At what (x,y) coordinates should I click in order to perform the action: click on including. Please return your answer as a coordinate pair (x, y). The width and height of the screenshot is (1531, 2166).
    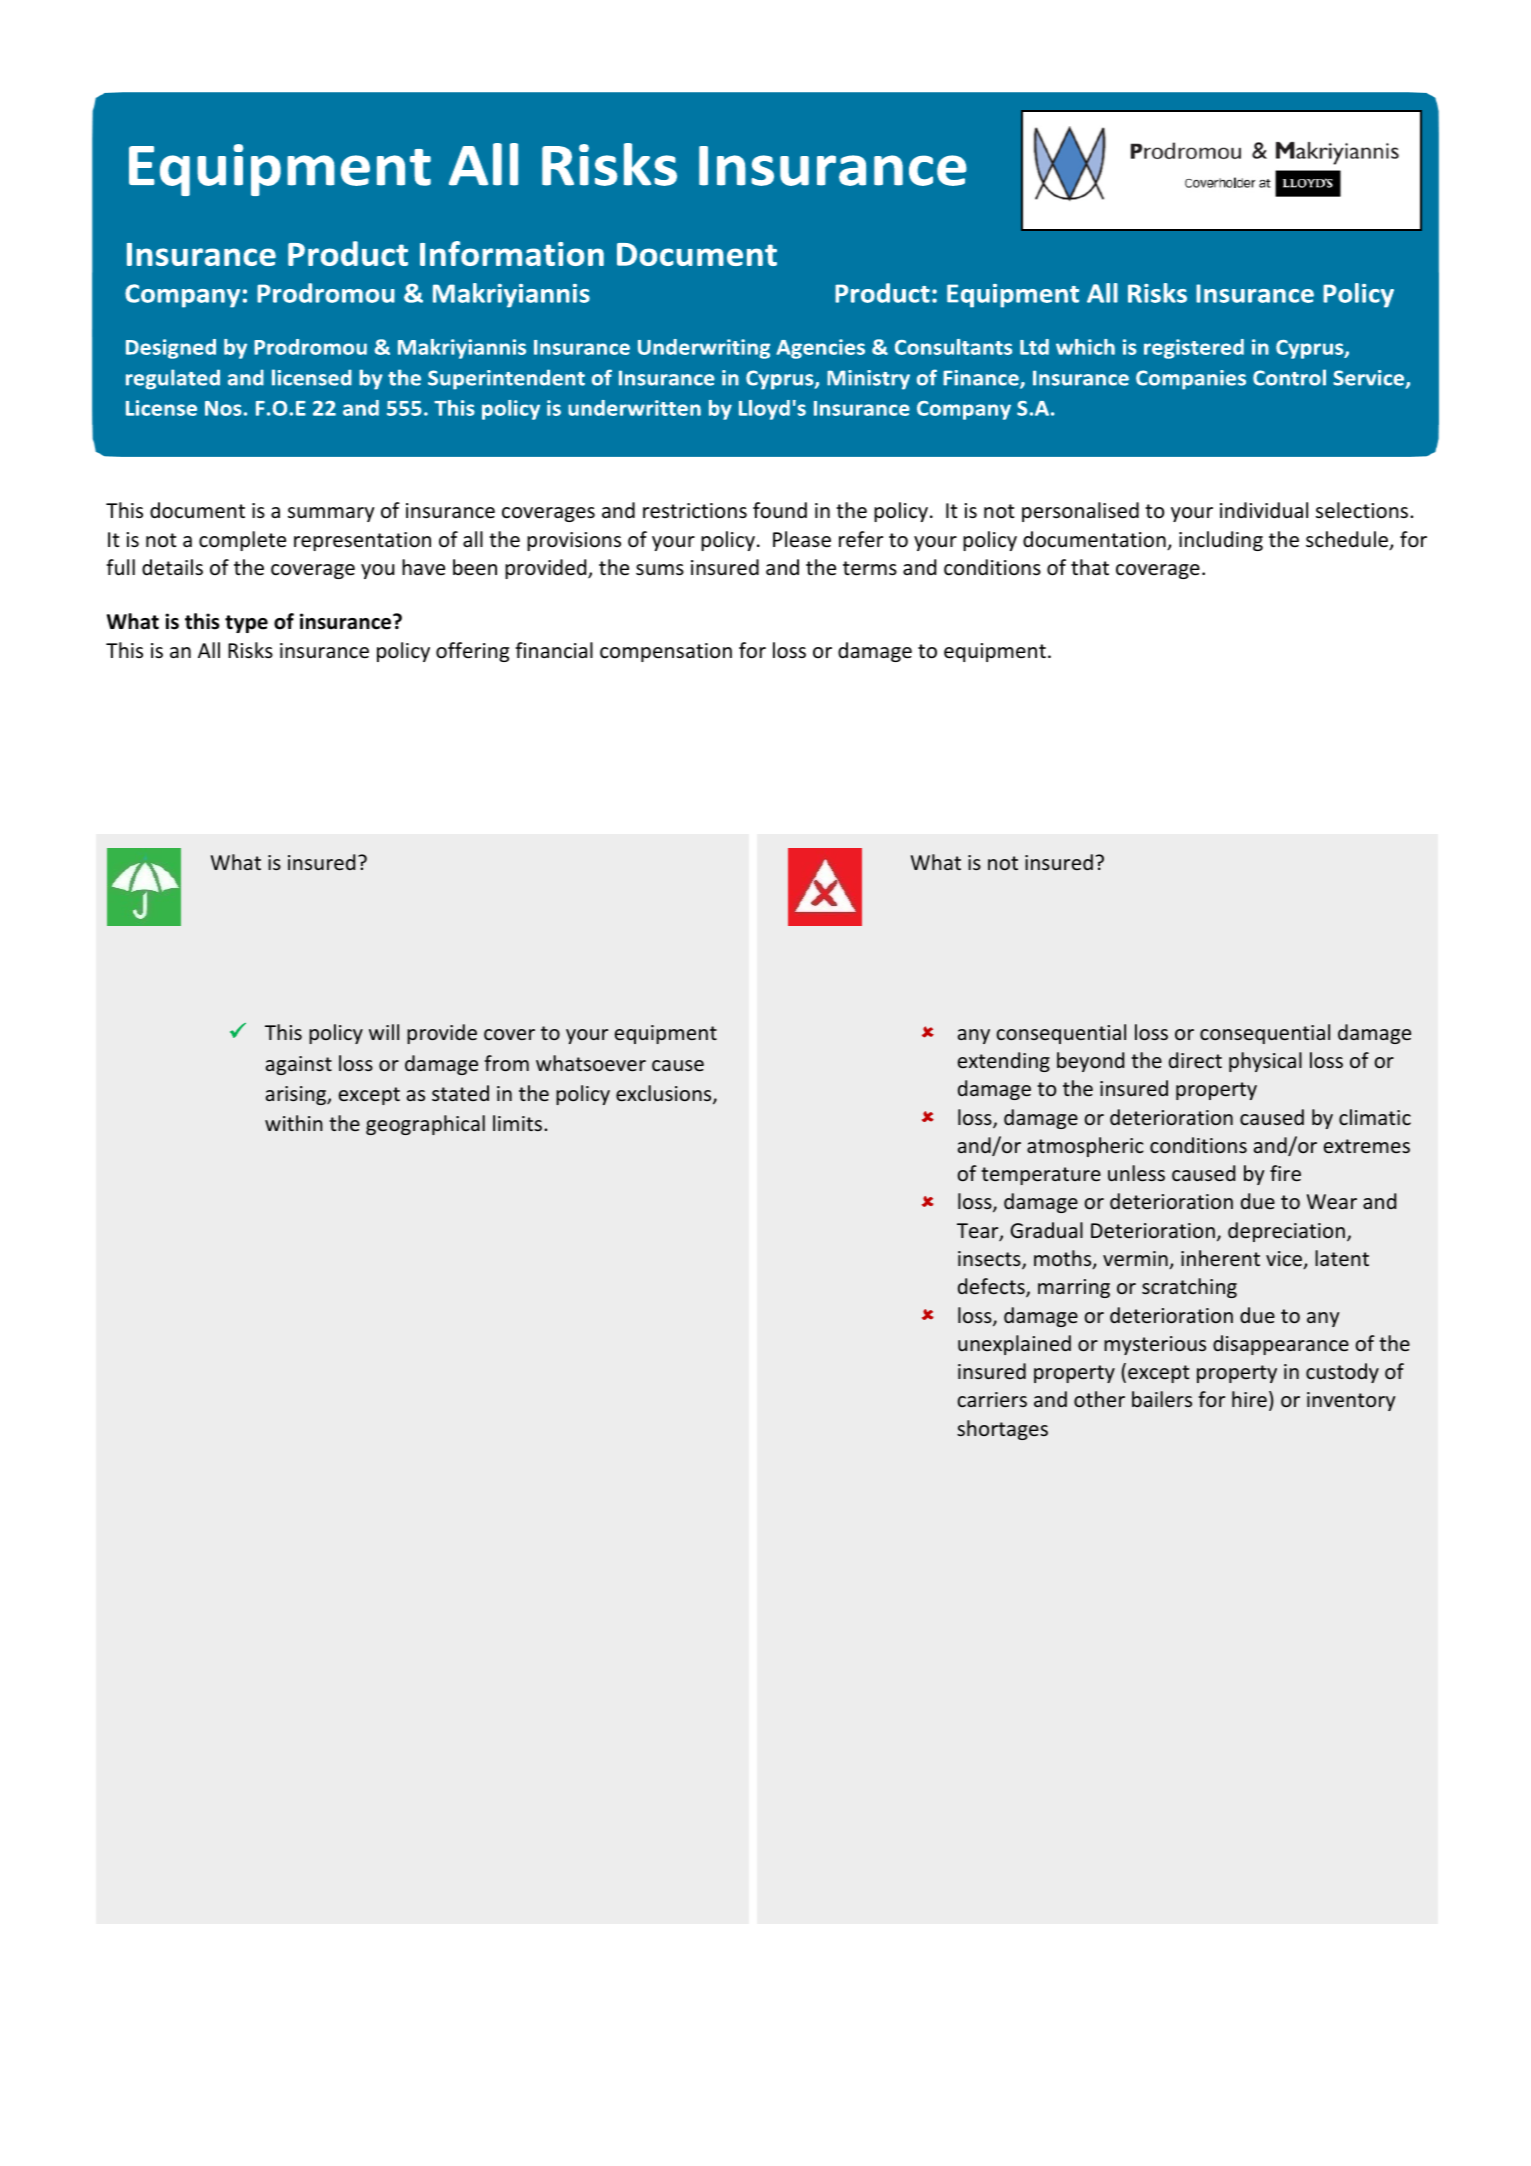
    Looking at the image, I should click on (1221, 541).
